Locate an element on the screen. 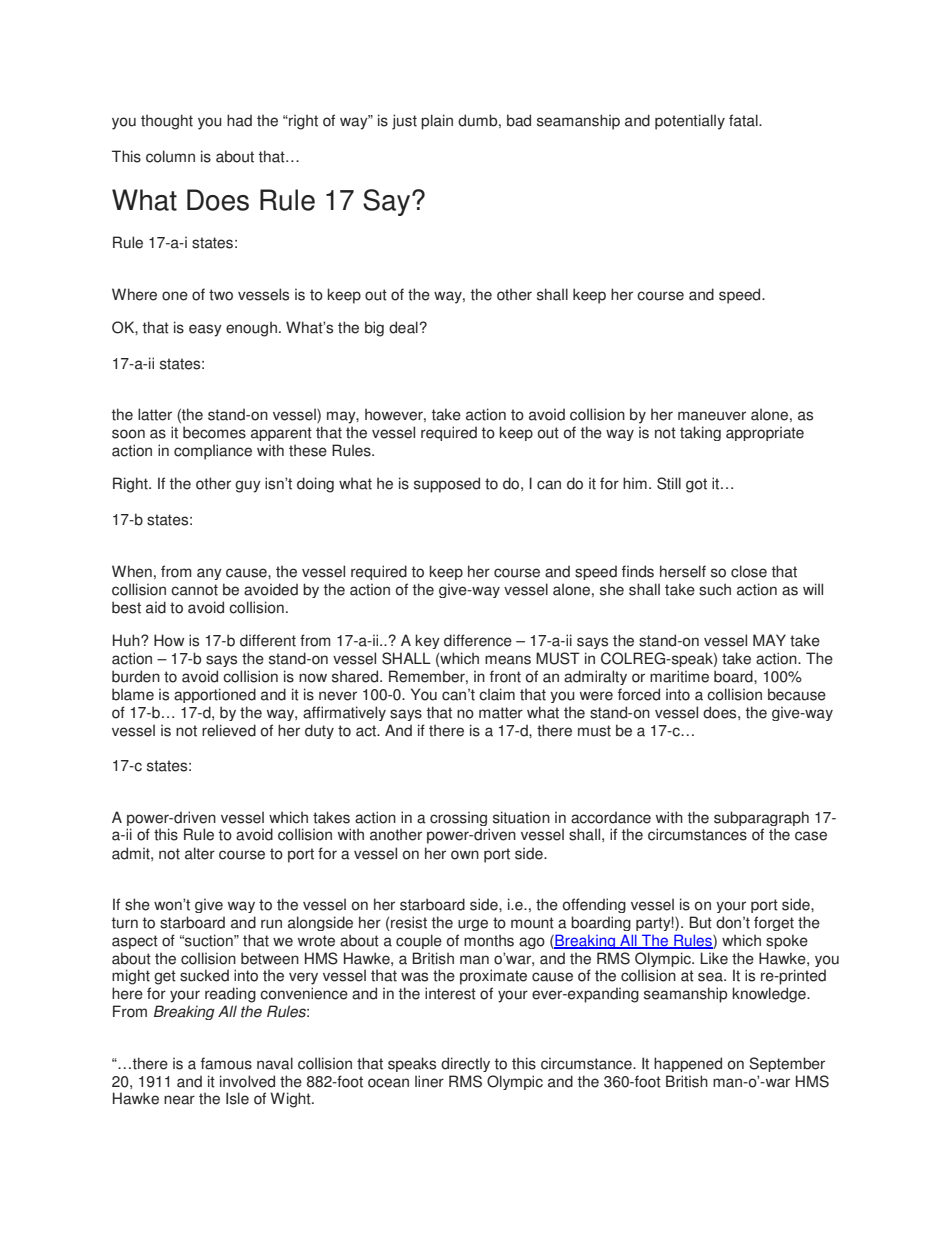  famous is located at coordinates (226, 1063).
